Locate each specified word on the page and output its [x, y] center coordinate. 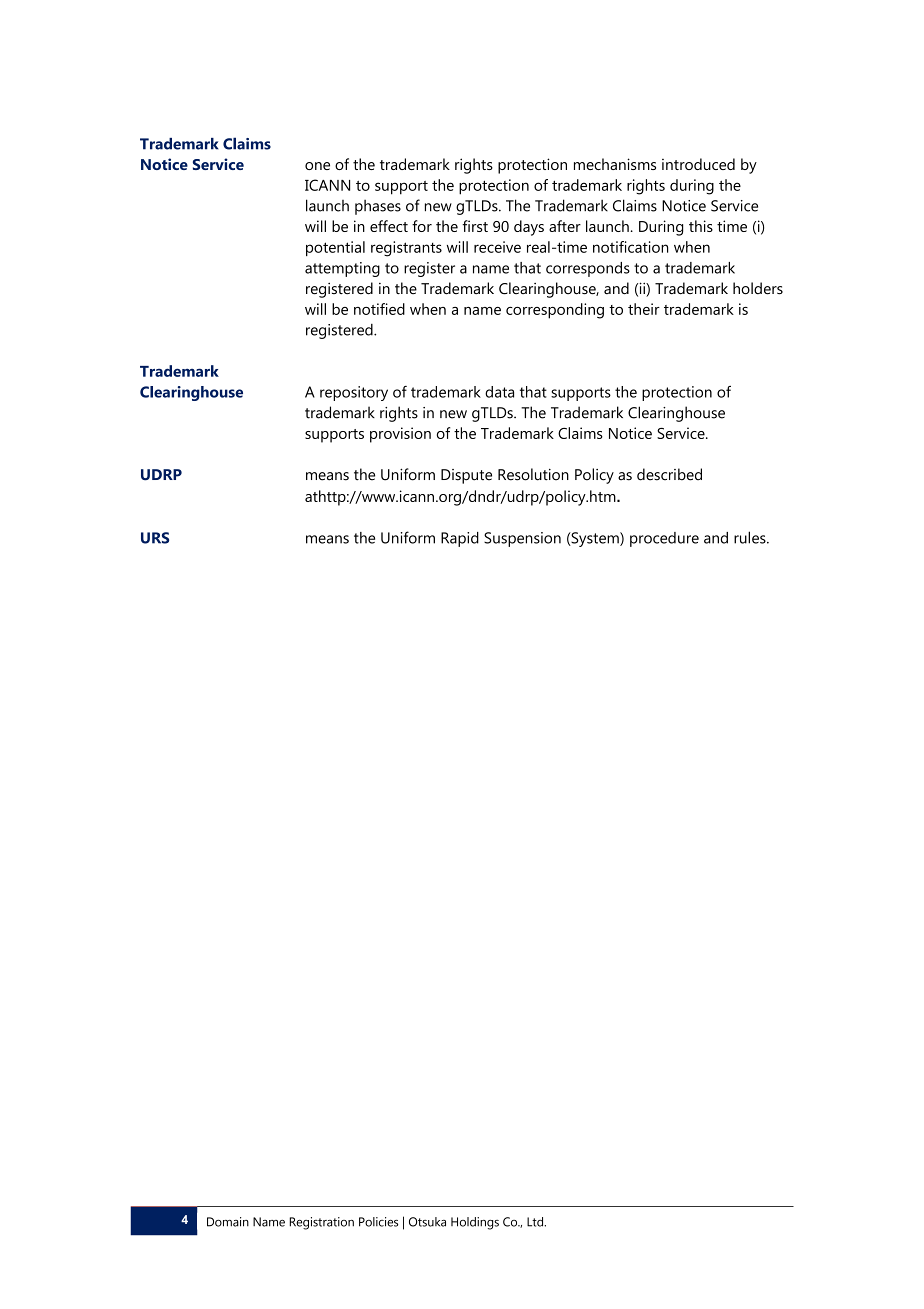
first [475, 226]
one [317, 166]
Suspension [522, 539]
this [701, 226]
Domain [228, 1222]
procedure [664, 539]
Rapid [460, 539]
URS [155, 538]
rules [751, 537]
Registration [321, 1223]
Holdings [475, 1223]
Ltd [536, 1222]
